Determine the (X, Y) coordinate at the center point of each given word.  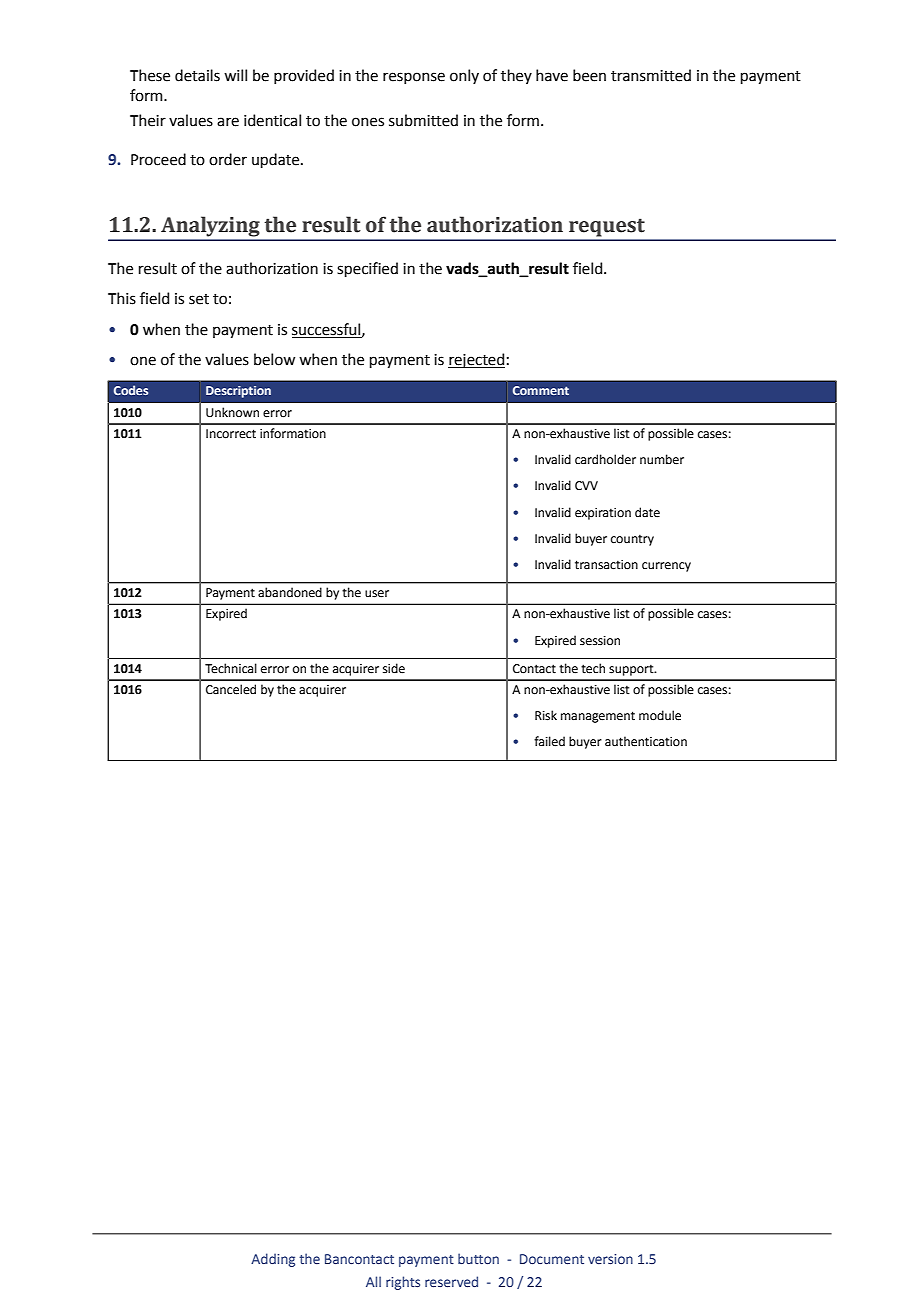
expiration (603, 514)
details (197, 75)
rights (403, 1283)
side (394, 668)
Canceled (231, 689)
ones (368, 122)
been (589, 75)
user (377, 594)
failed (549, 741)
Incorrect (231, 434)
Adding (273, 1260)
